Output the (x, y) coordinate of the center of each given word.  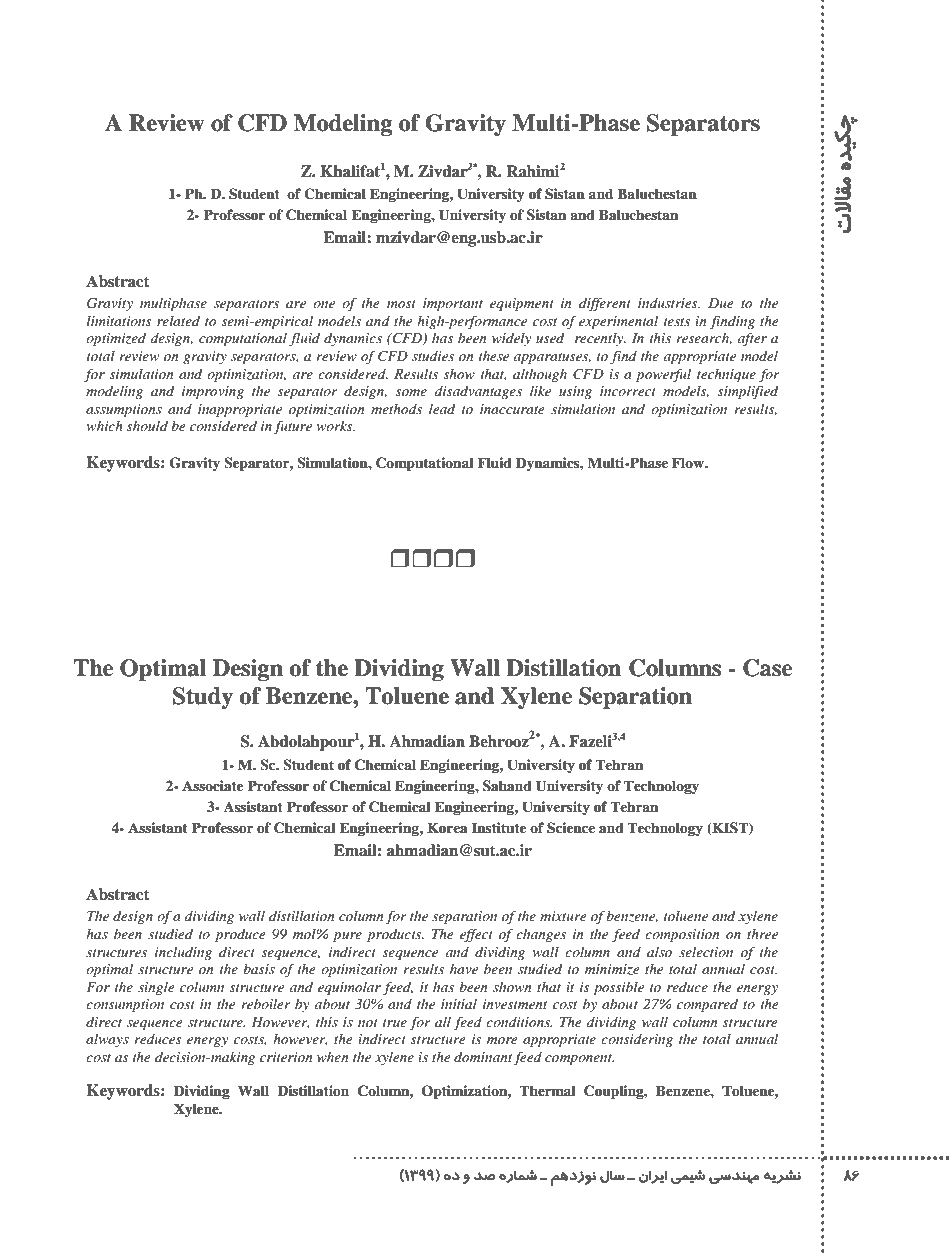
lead (442, 408)
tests (677, 322)
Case (767, 668)
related (178, 320)
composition (682, 935)
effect (476, 935)
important (453, 304)
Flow (689, 462)
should (147, 425)
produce (240, 935)
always (107, 1040)
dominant (484, 1058)
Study (203, 698)
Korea (447, 827)
